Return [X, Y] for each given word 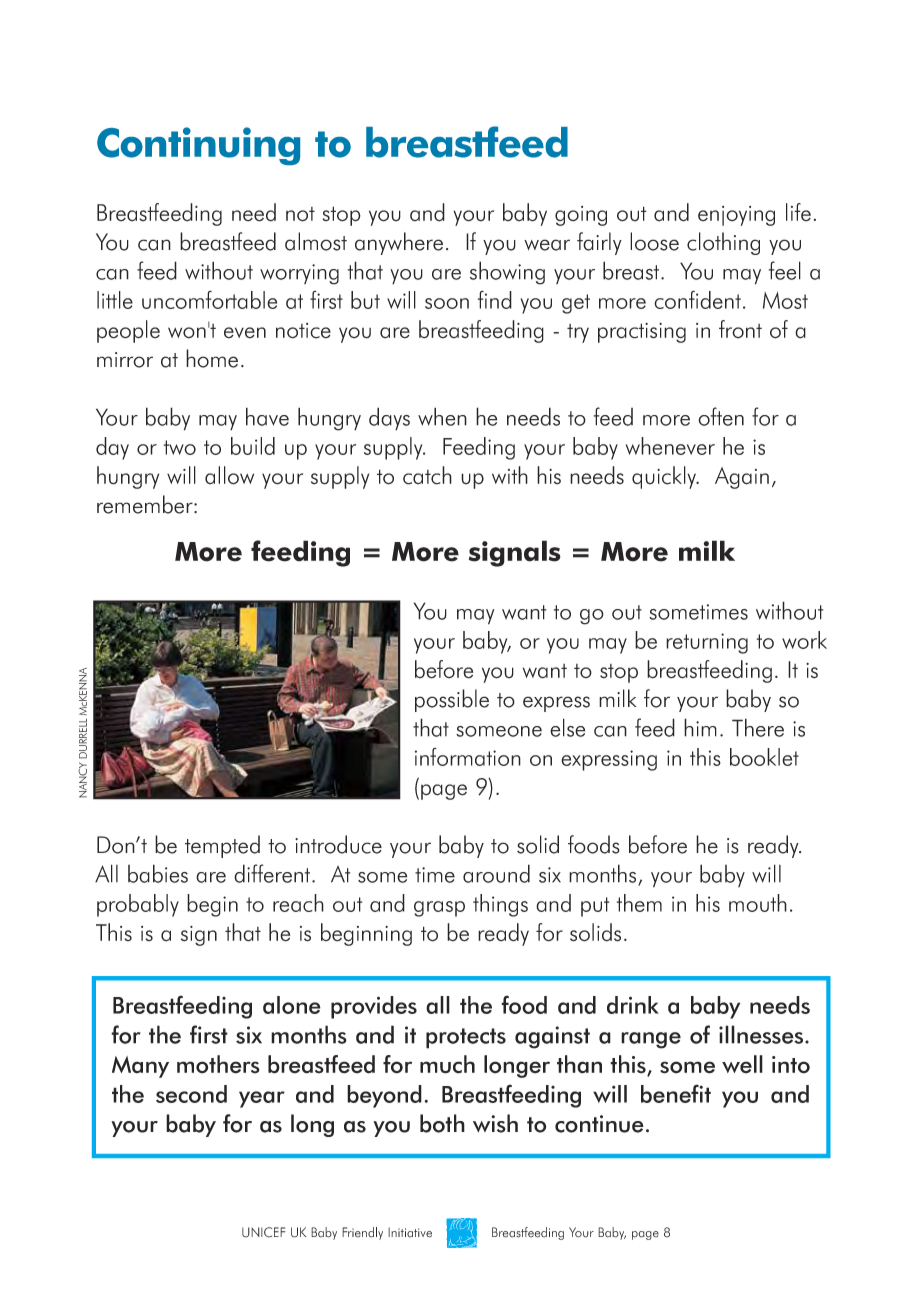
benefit [676, 1093]
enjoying [736, 216]
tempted [222, 846]
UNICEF [263, 1232]
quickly [665, 477]
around [496, 873]
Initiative [410, 1232]
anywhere [399, 243]
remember [146, 504]
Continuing [198, 146]
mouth [758, 903]
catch [427, 475]
